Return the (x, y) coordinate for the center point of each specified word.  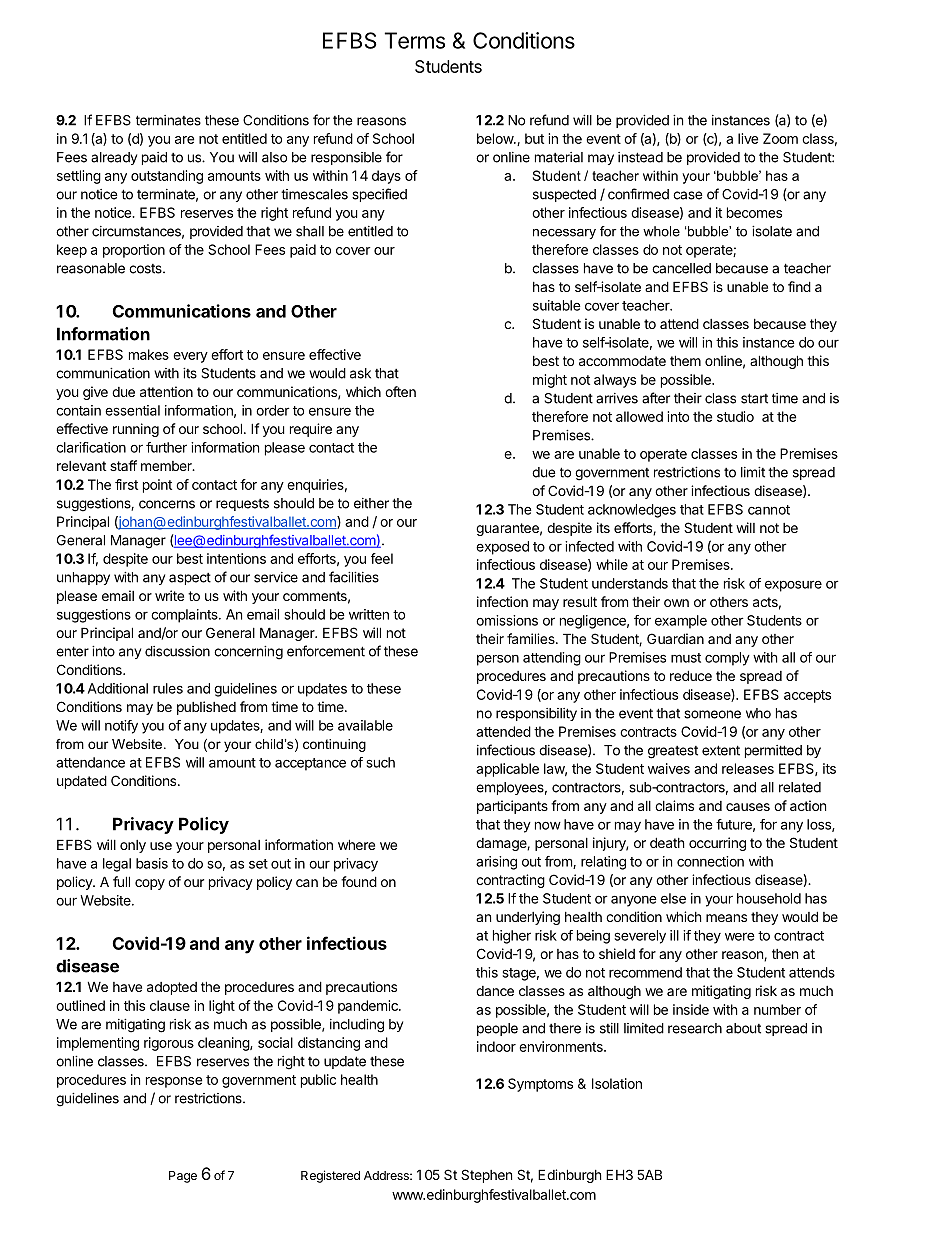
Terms (414, 40)
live (748, 138)
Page (183, 1177)
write (169, 595)
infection (502, 601)
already (114, 158)
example (681, 622)
